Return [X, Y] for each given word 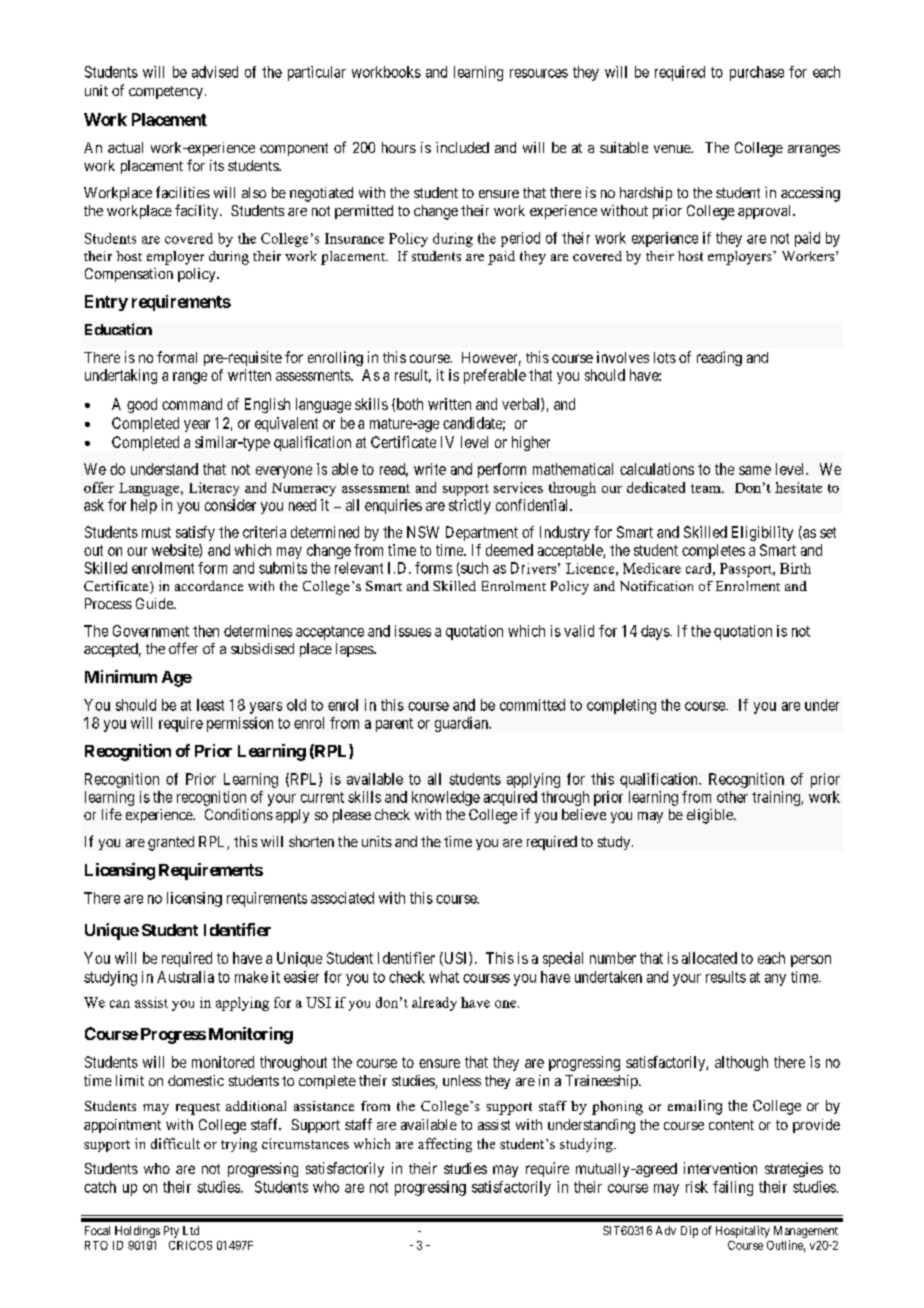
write [430, 469]
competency [166, 92]
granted [171, 843]
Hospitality [743, 1232]
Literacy [214, 489]
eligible [711, 816]
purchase [757, 73]
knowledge [446, 798]
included [462, 147]
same [755, 470]
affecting [445, 1145]
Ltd [191, 1230]
